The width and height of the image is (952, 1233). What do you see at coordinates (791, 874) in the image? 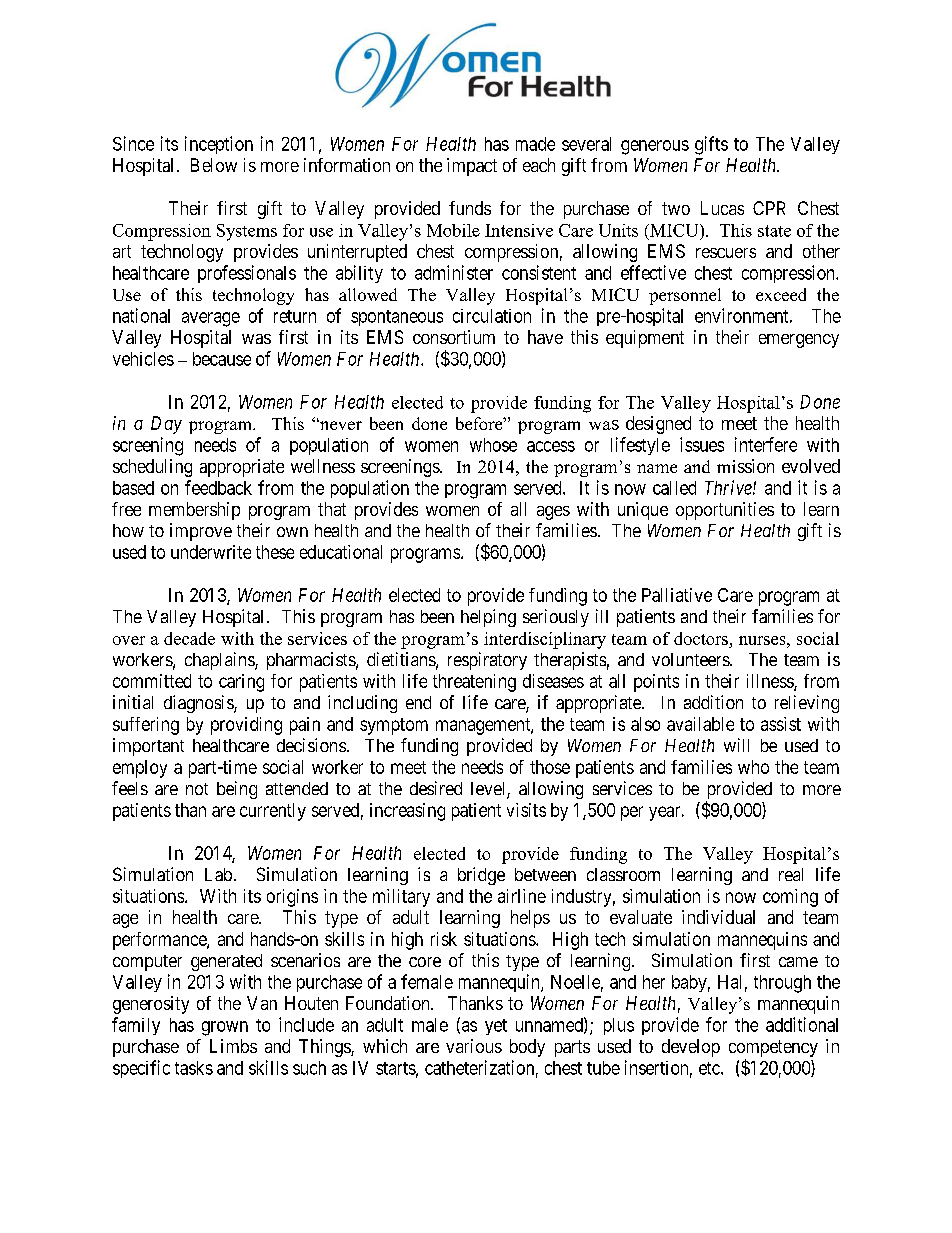
I see `real` at bounding box center [791, 874].
